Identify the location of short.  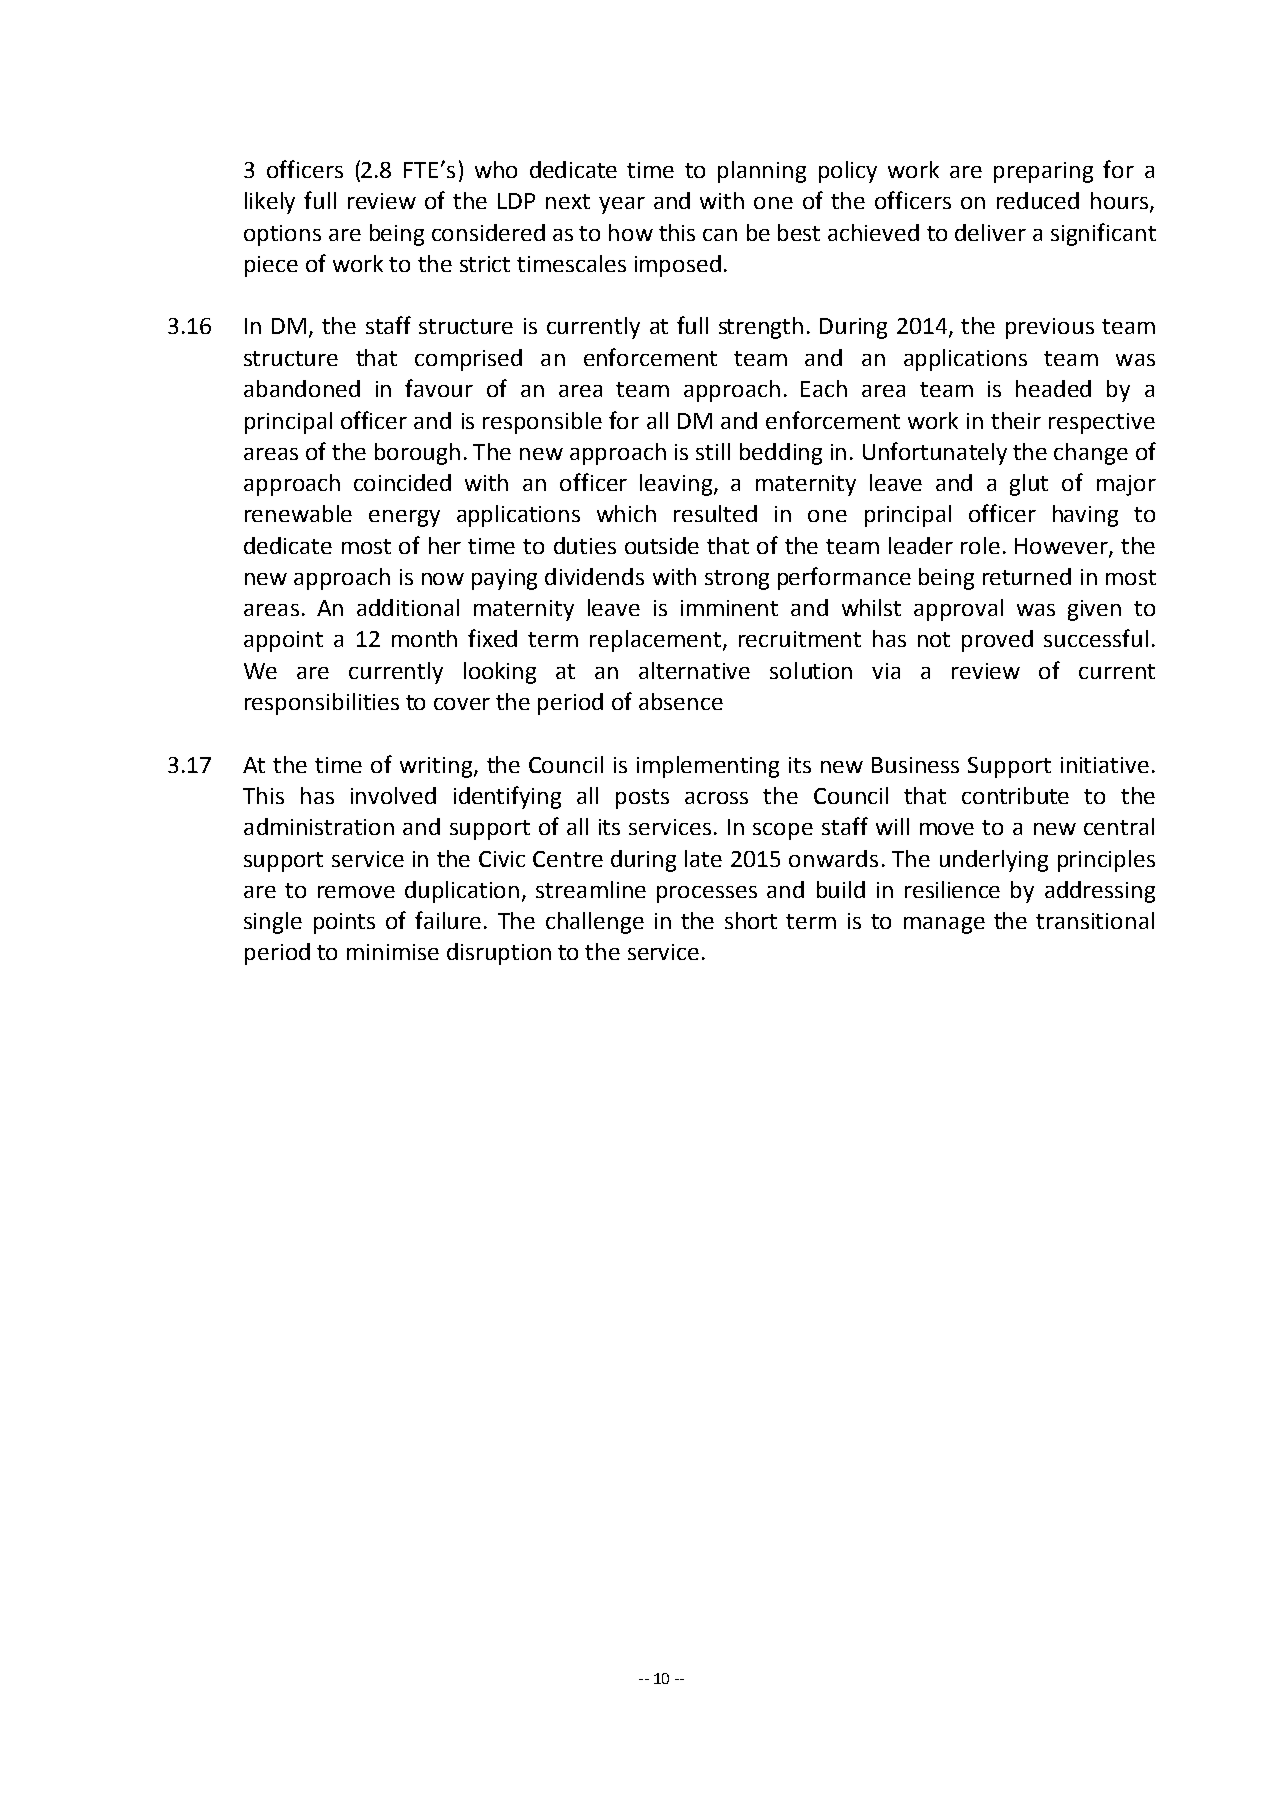
(751, 920).
